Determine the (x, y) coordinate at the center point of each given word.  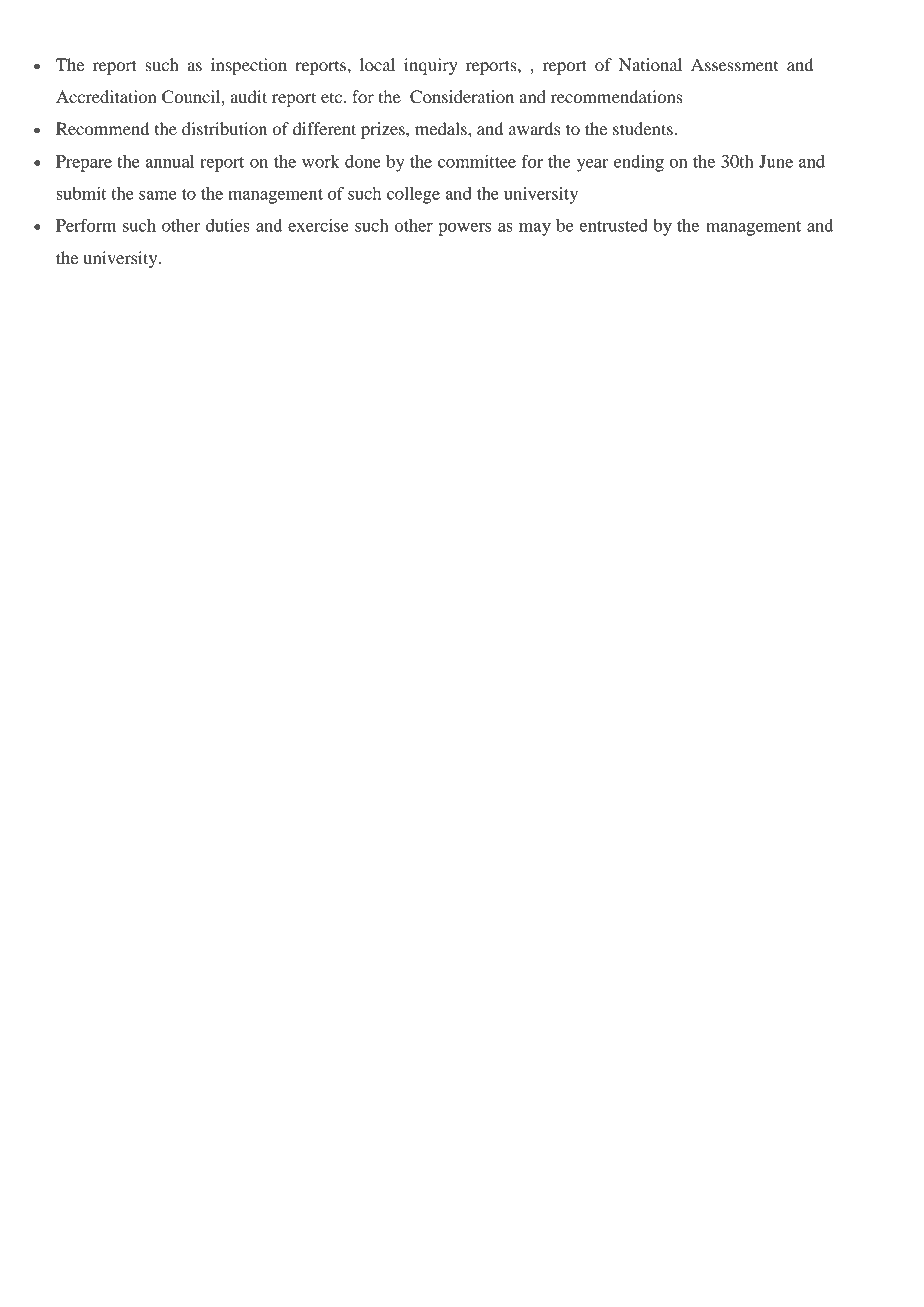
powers (464, 229)
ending (639, 163)
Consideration (462, 97)
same (158, 195)
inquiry (431, 66)
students (644, 128)
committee (477, 161)
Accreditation (106, 96)
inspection (249, 66)
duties (228, 225)
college (413, 195)
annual (170, 161)
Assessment (734, 64)
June (776, 161)
